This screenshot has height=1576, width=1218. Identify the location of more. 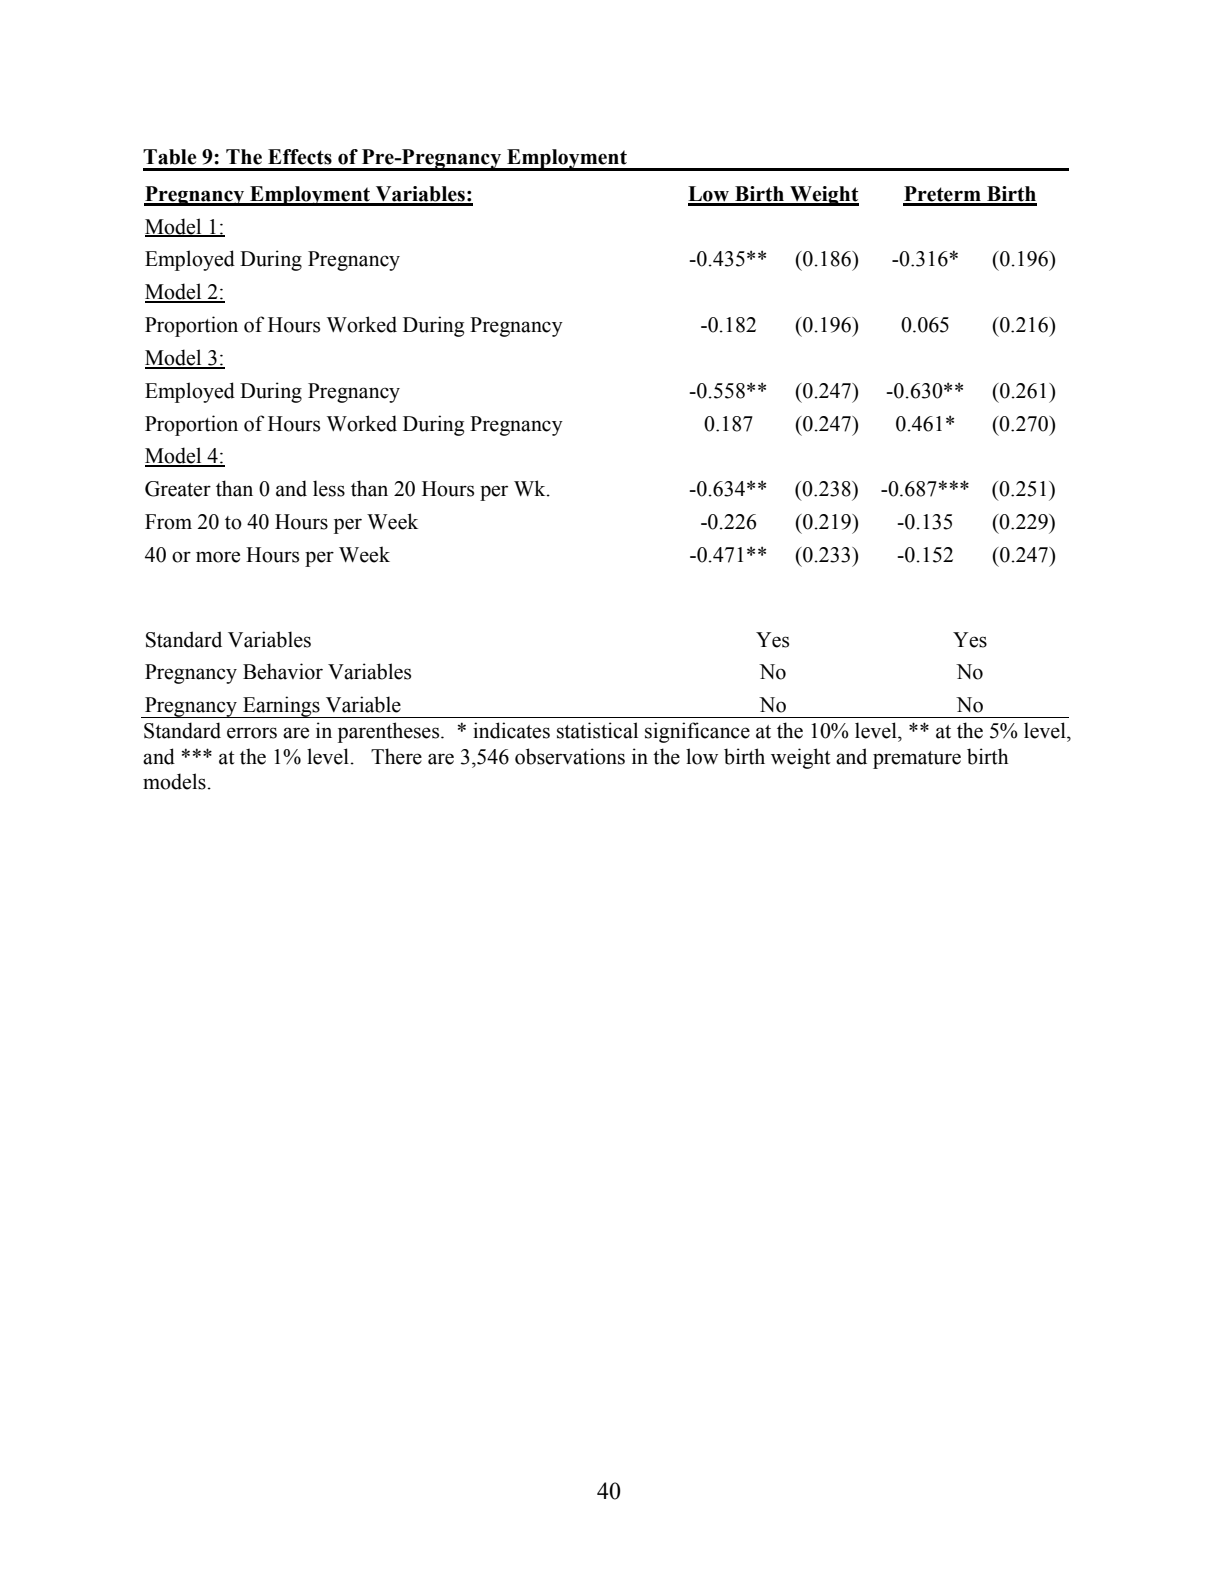
(218, 557).
